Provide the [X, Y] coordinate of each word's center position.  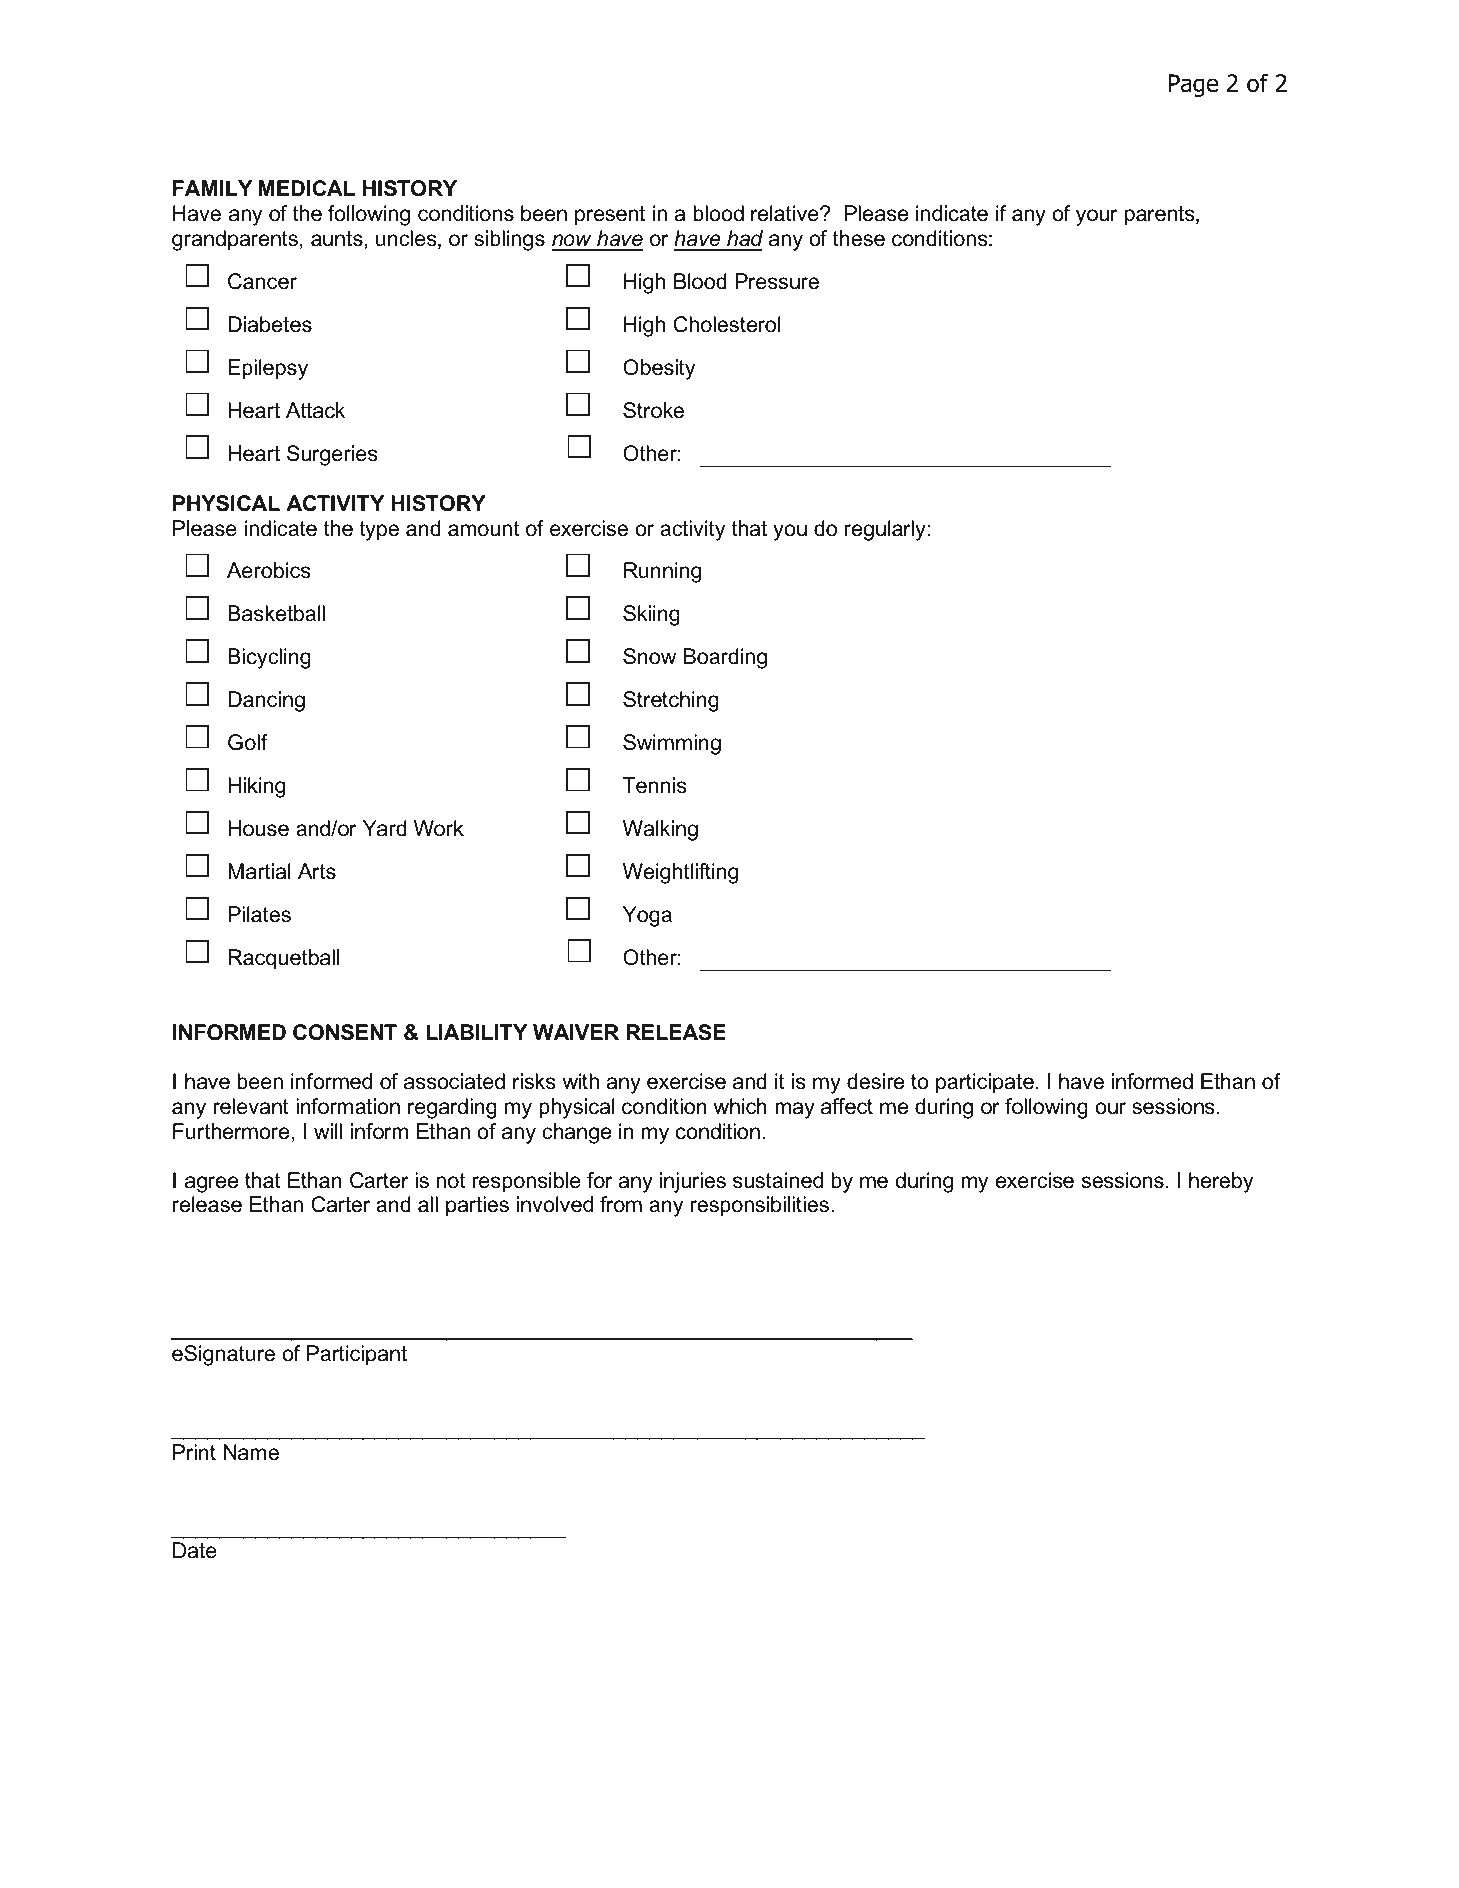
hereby [1221, 1182]
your [1096, 217]
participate [986, 1083]
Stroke [653, 410]
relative [786, 213]
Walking [660, 830]
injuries [693, 1182]
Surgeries [332, 455]
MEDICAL [306, 188]
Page [1193, 85]
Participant [357, 1355]
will [328, 1131]
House [258, 828]
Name [251, 1452]
